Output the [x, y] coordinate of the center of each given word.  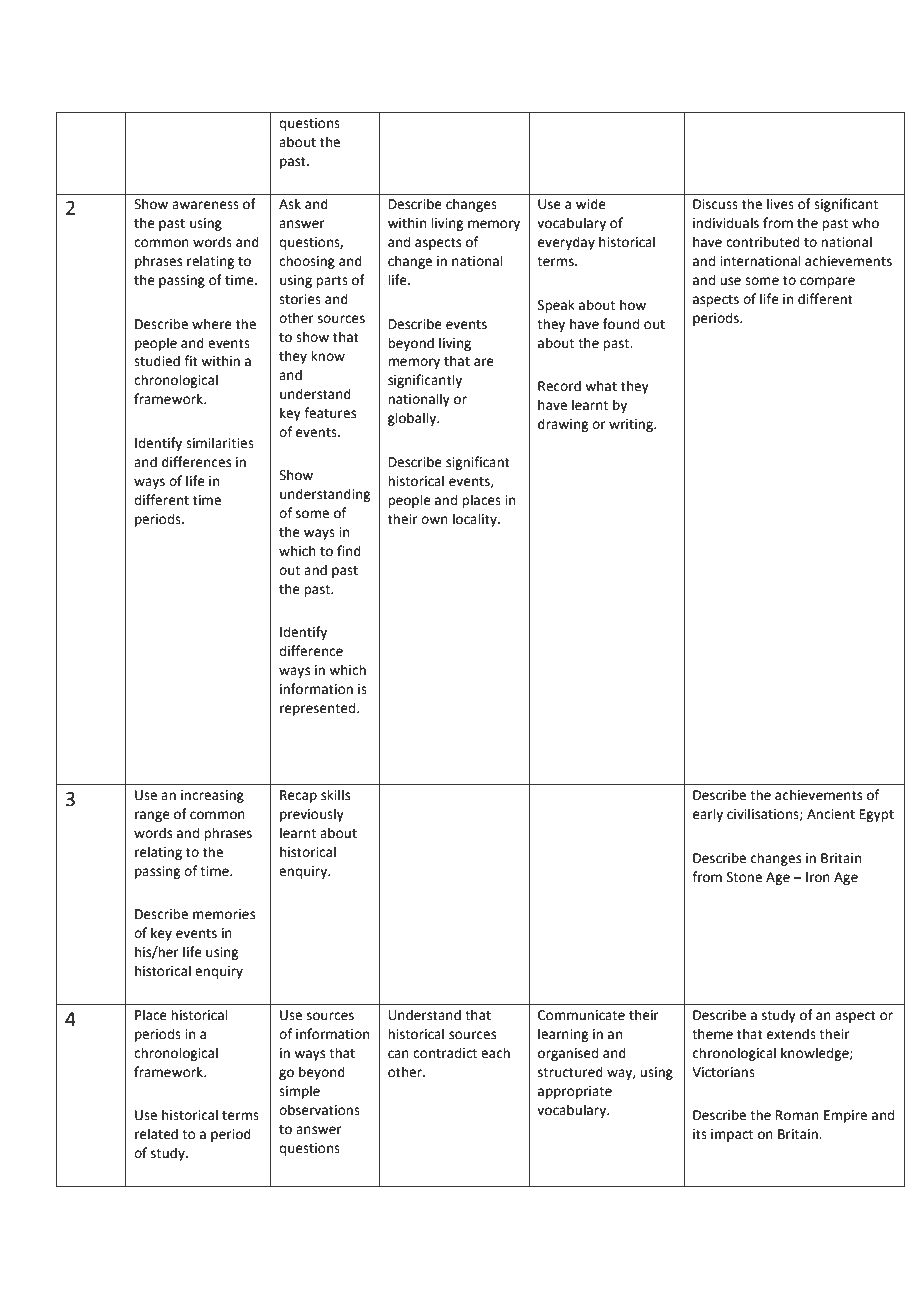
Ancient [831, 814]
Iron [818, 877]
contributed [763, 242]
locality [476, 520]
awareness [205, 205]
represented [319, 709]
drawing [563, 425]
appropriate [575, 1092]
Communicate [581, 1015]
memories [224, 914]
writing [632, 425]
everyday [566, 243]
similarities [220, 443]
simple [299, 1092]
